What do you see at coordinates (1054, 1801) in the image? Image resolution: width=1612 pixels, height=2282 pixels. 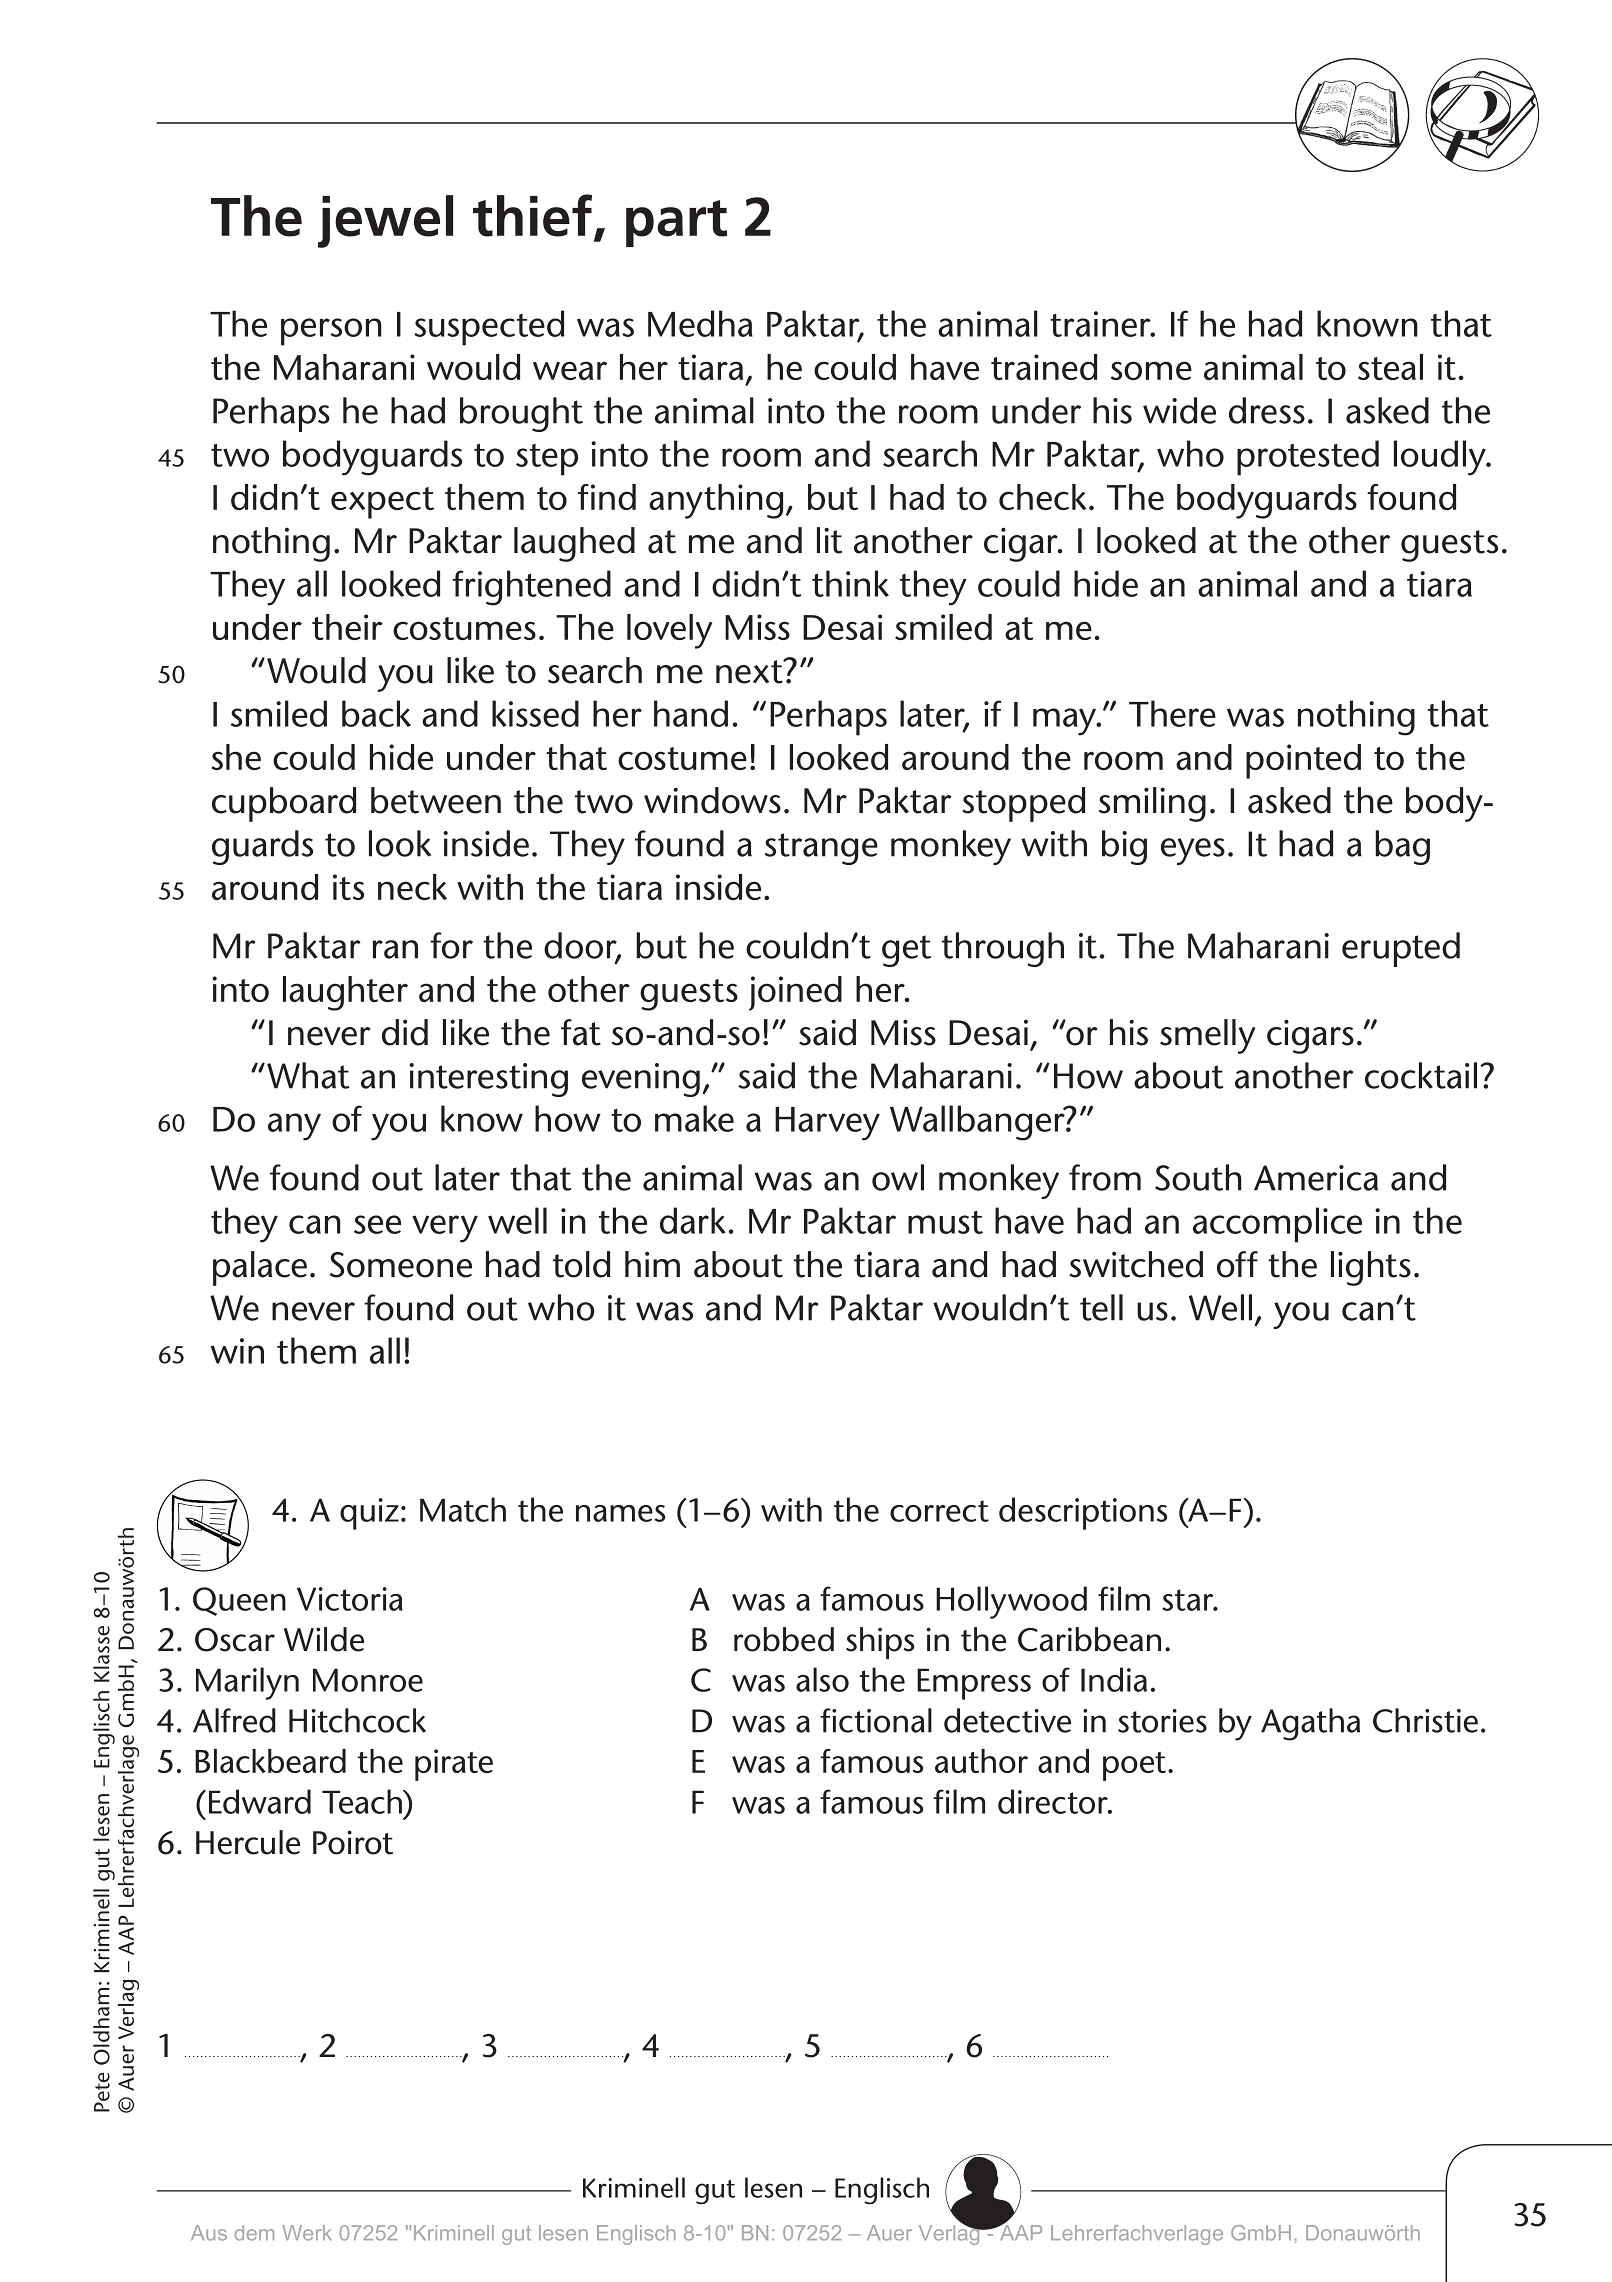 I see `director` at bounding box center [1054, 1801].
